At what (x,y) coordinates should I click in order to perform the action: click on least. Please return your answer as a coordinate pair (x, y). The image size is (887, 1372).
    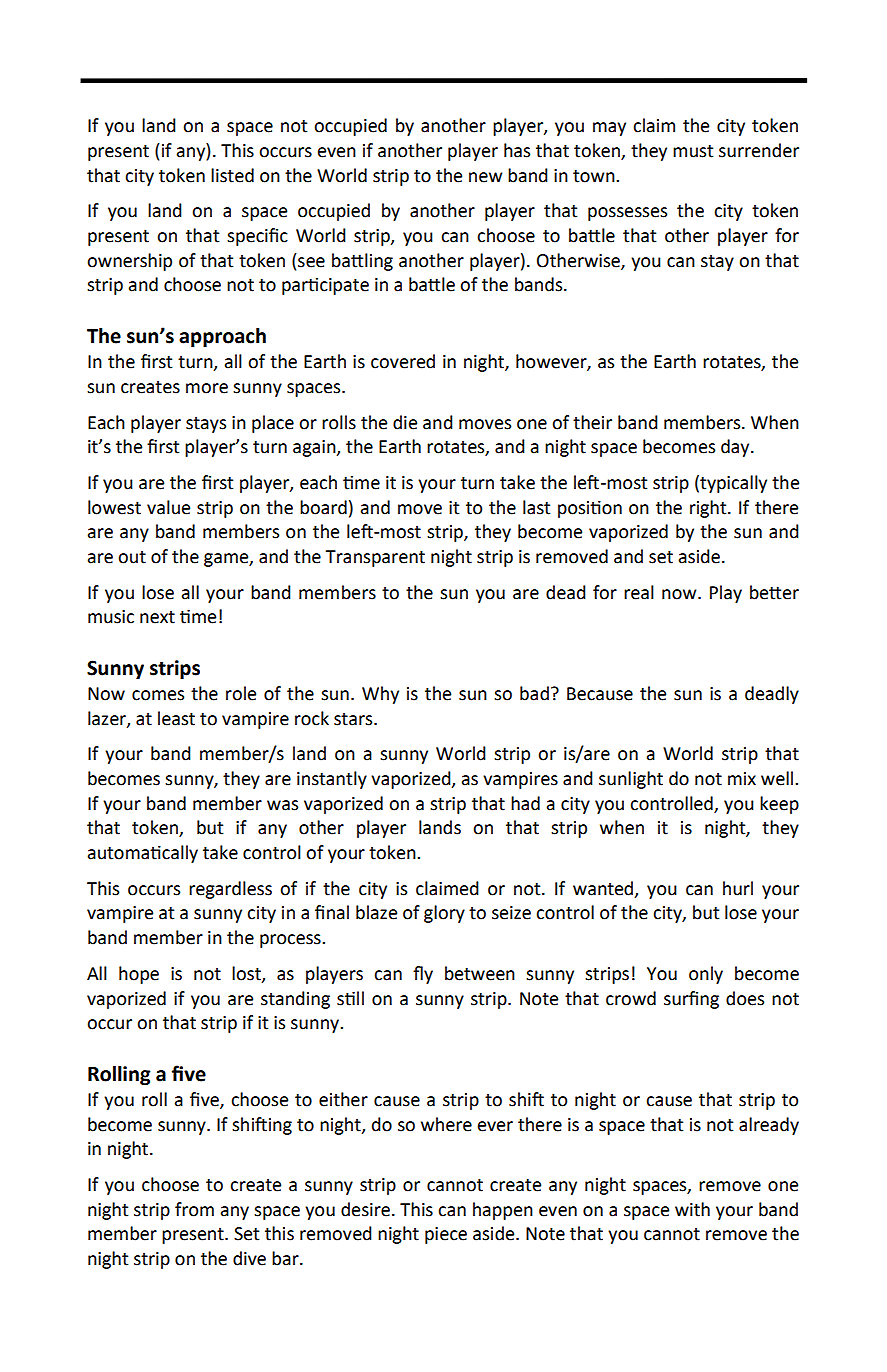
    Looking at the image, I should click on (176, 718).
